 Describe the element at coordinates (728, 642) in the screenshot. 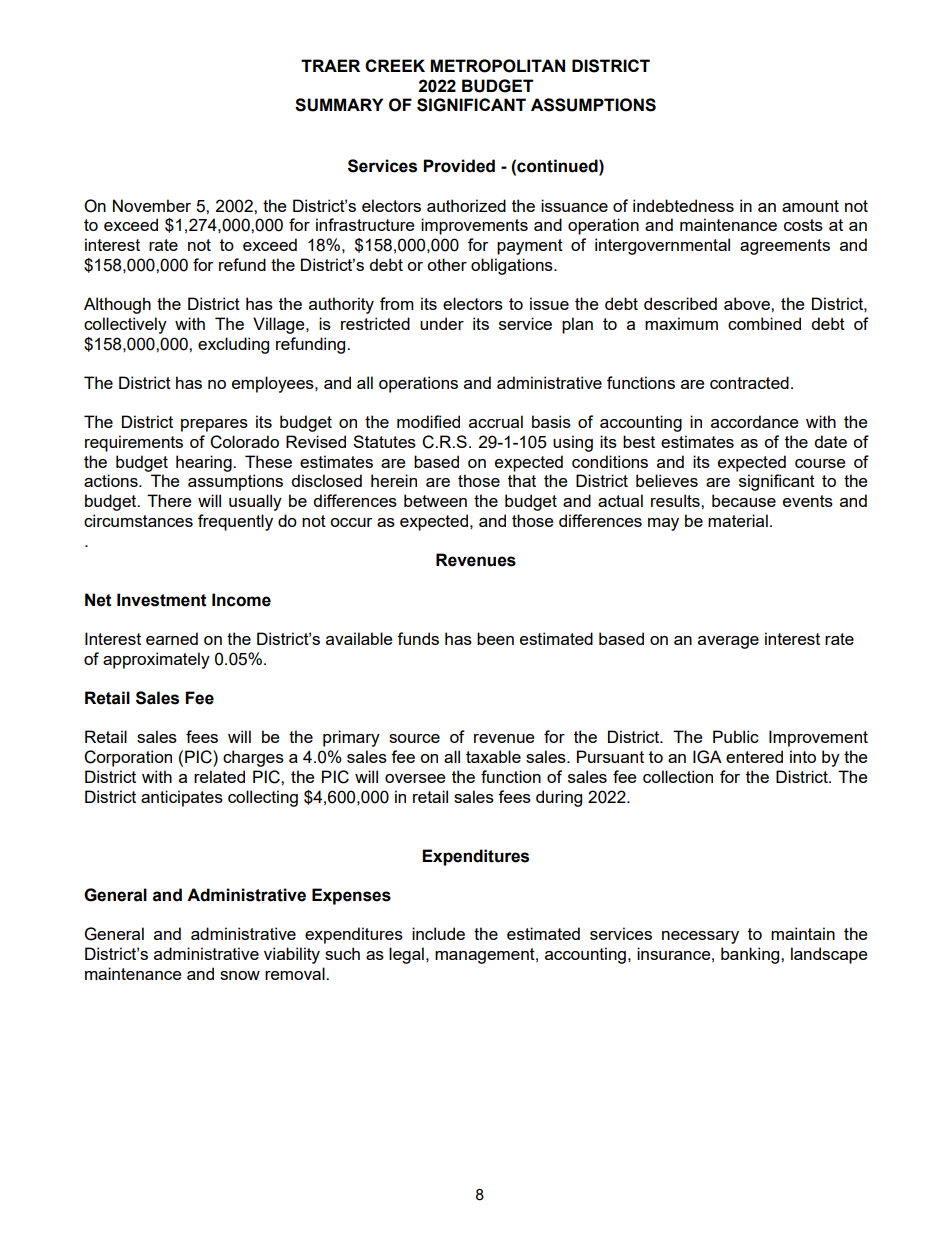

I see `average` at that location.
